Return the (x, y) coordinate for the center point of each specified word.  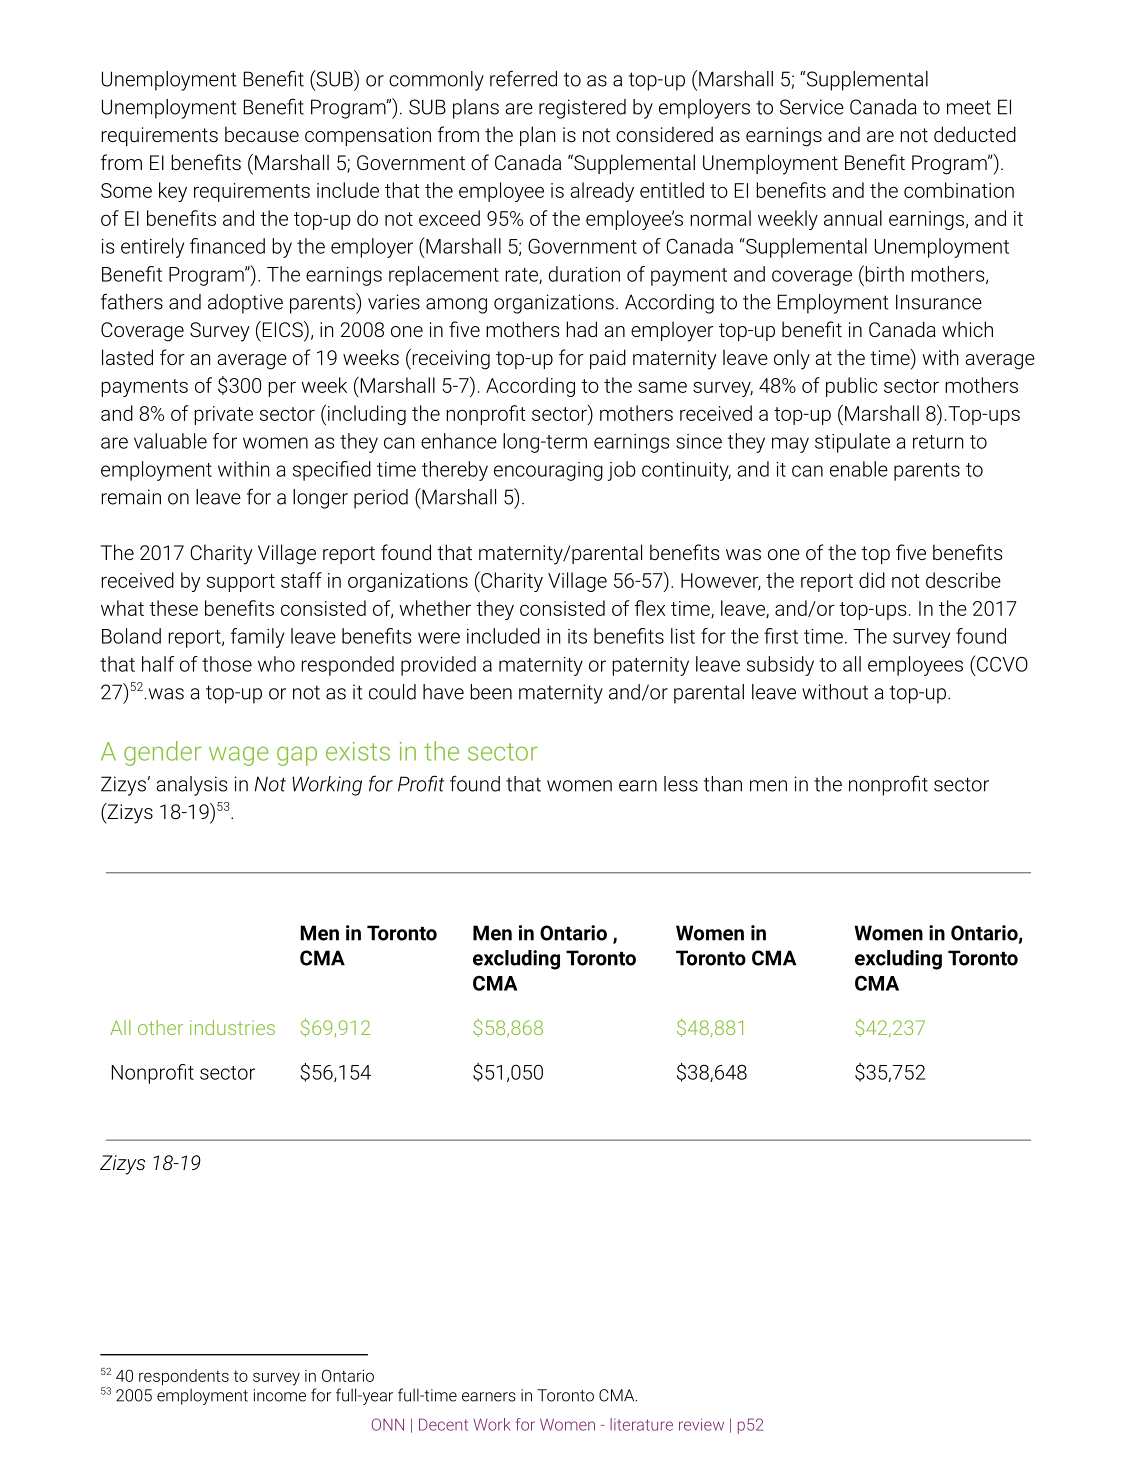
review (701, 1424)
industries (232, 1027)
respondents (184, 1377)
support (241, 583)
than (723, 784)
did (872, 580)
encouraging (548, 471)
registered (582, 109)
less (681, 784)
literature (641, 1424)
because (262, 134)
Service (812, 107)
